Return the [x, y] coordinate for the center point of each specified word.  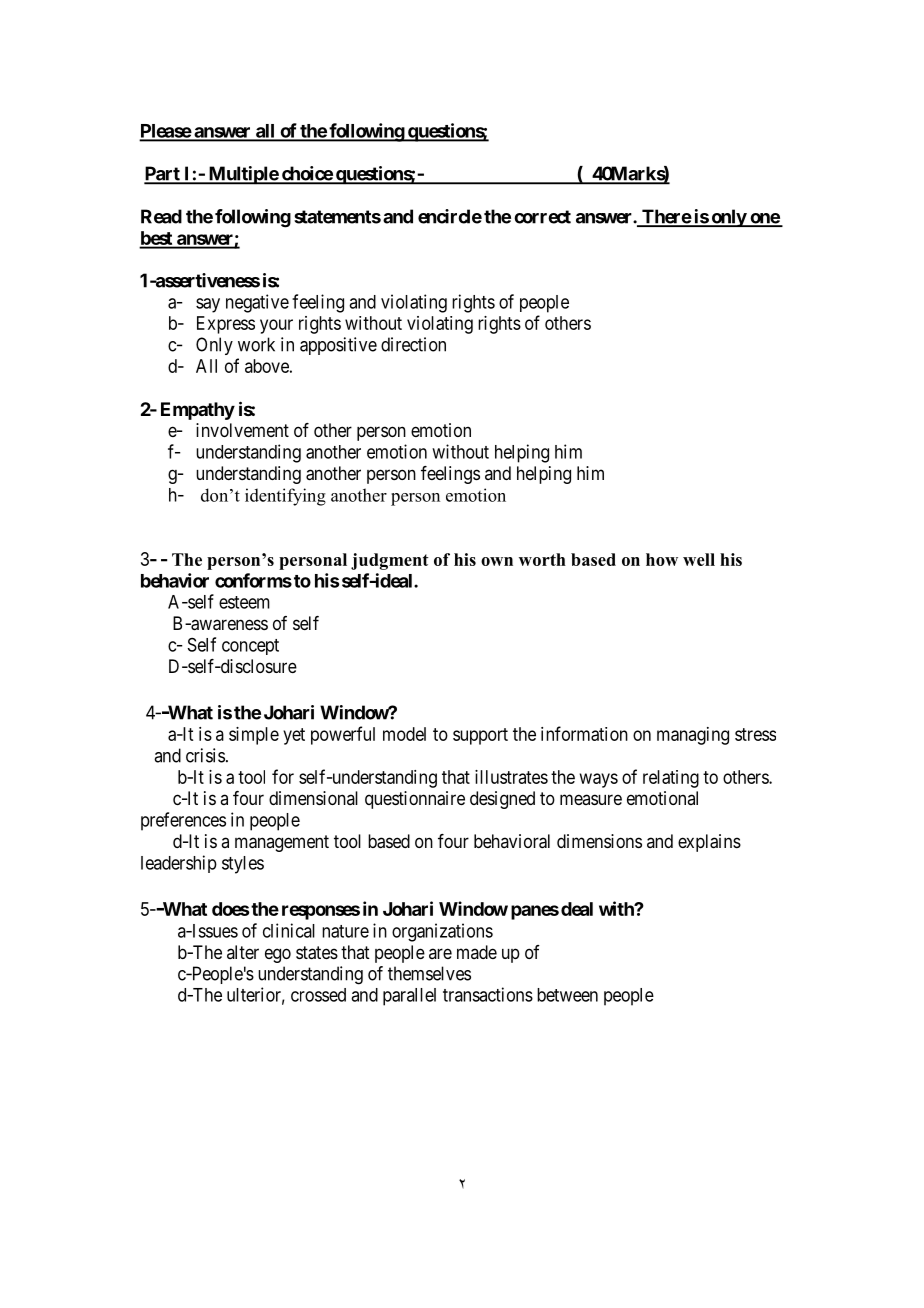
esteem [244, 602]
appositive [338, 346]
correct [542, 217]
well [699, 559]
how [662, 559]
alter [243, 952]
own [497, 561]
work [256, 344]
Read [161, 216]
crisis [205, 755]
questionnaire [415, 800]
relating [671, 779]
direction [413, 344]
